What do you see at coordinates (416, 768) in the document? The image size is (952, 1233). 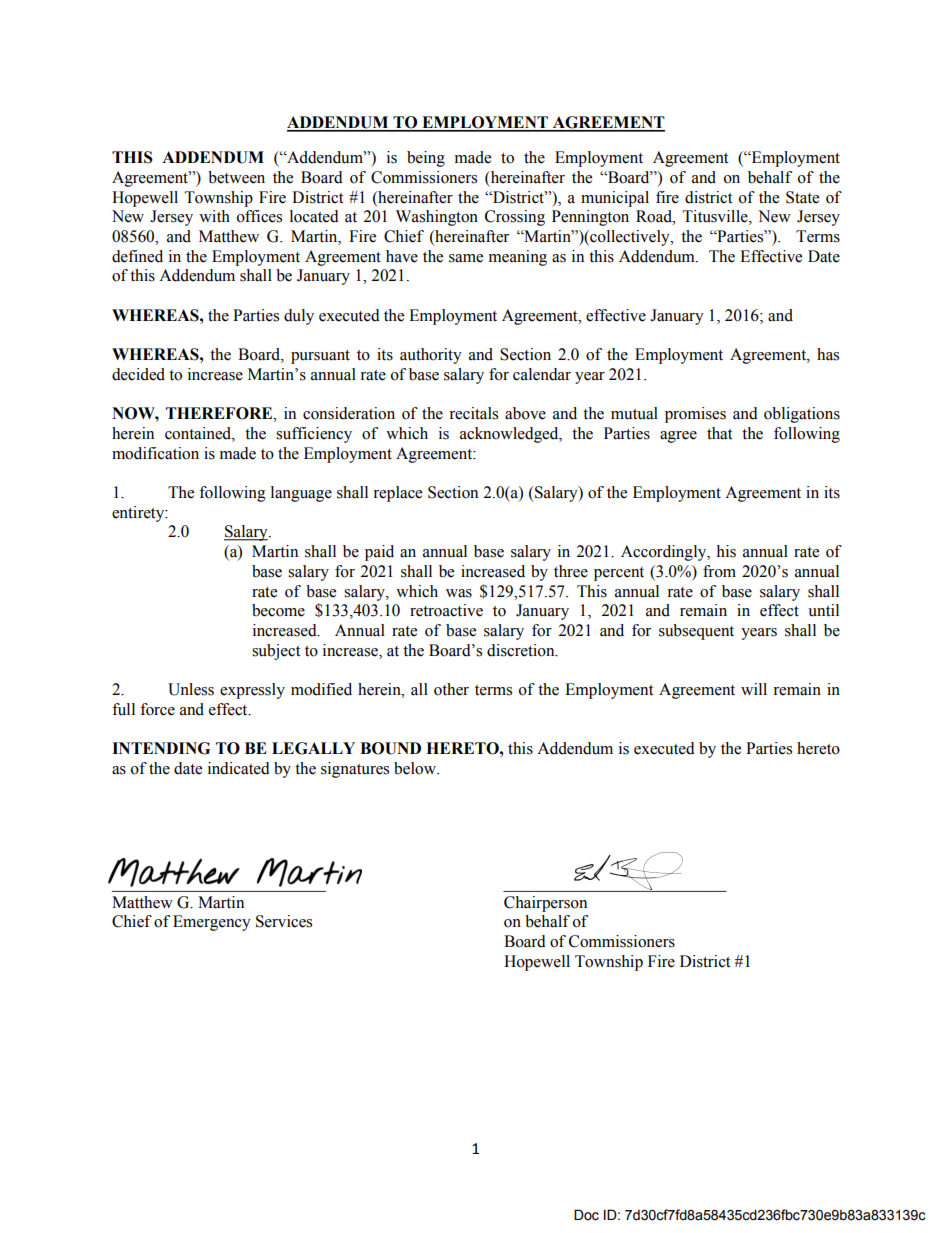 I see `below` at bounding box center [416, 768].
